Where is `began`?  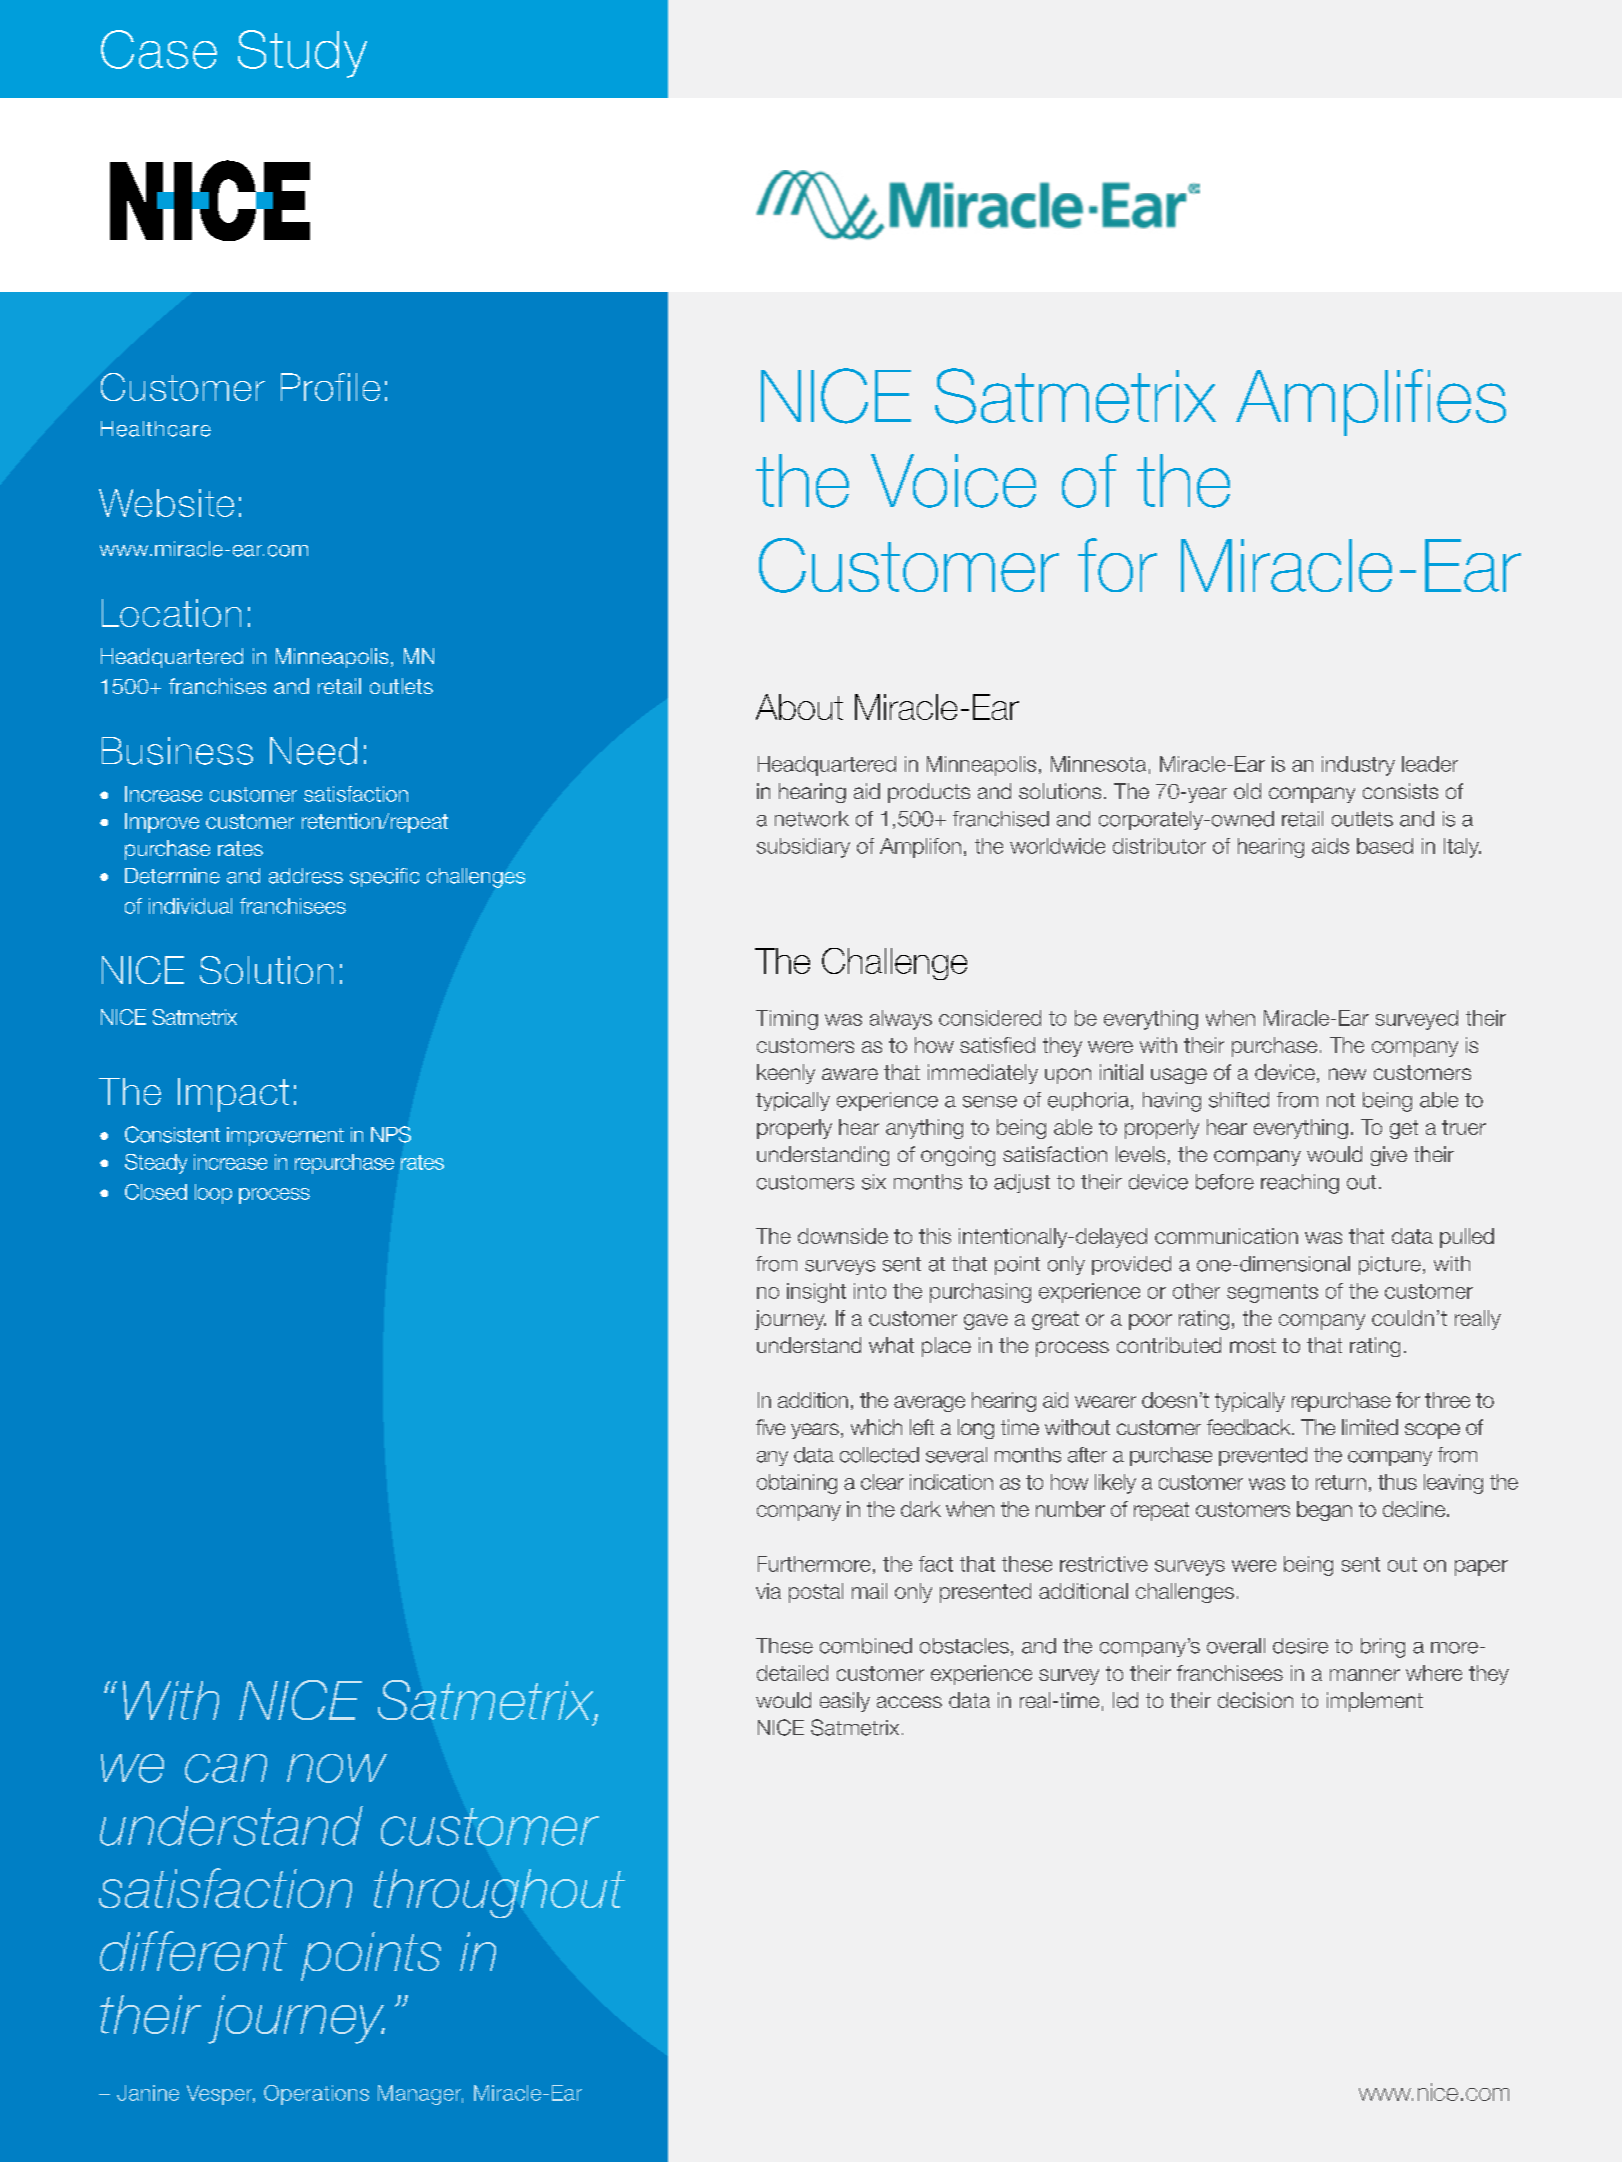 began is located at coordinates (1324, 1511).
